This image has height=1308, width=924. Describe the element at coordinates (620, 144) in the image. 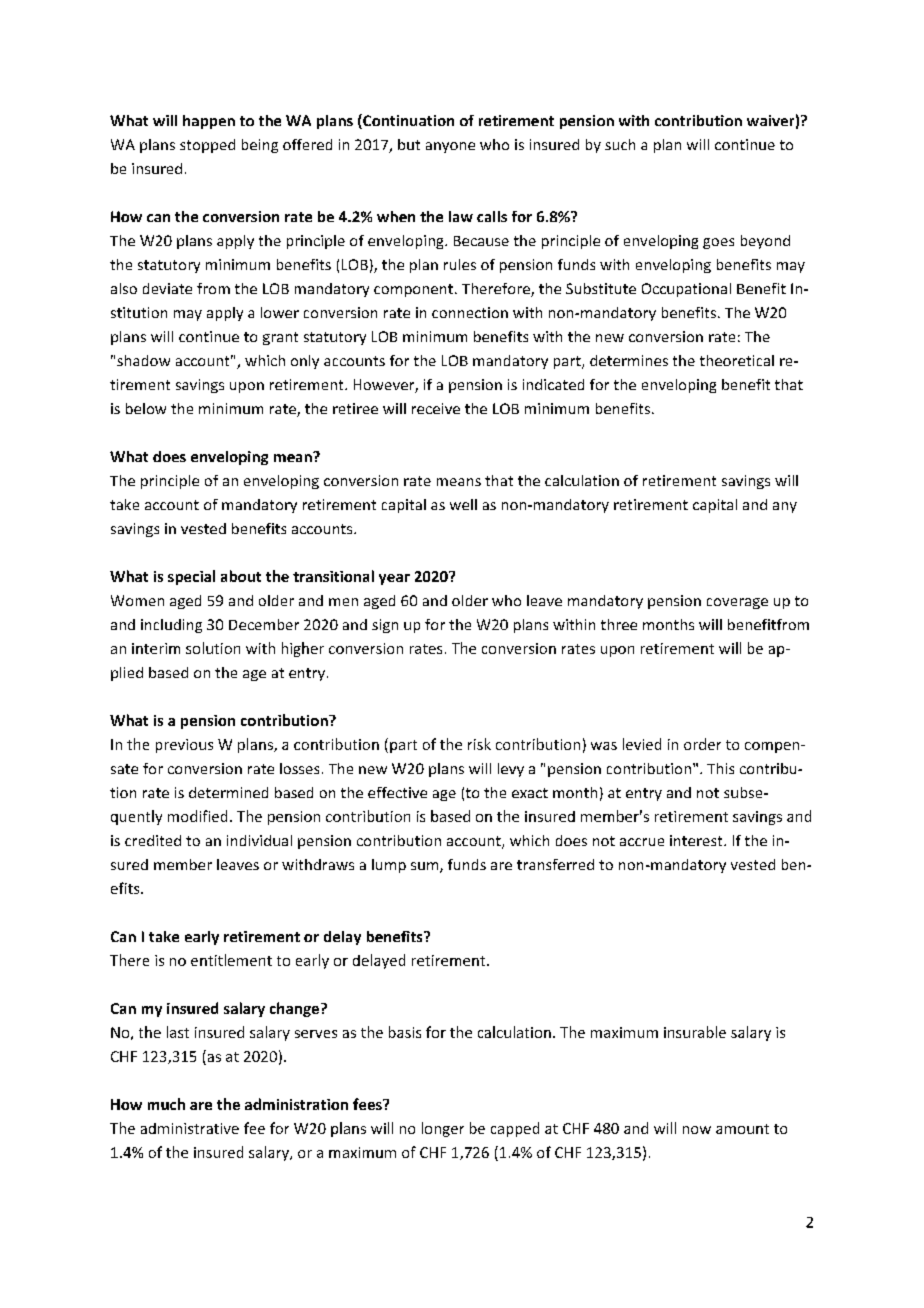

I see `such` at that location.
